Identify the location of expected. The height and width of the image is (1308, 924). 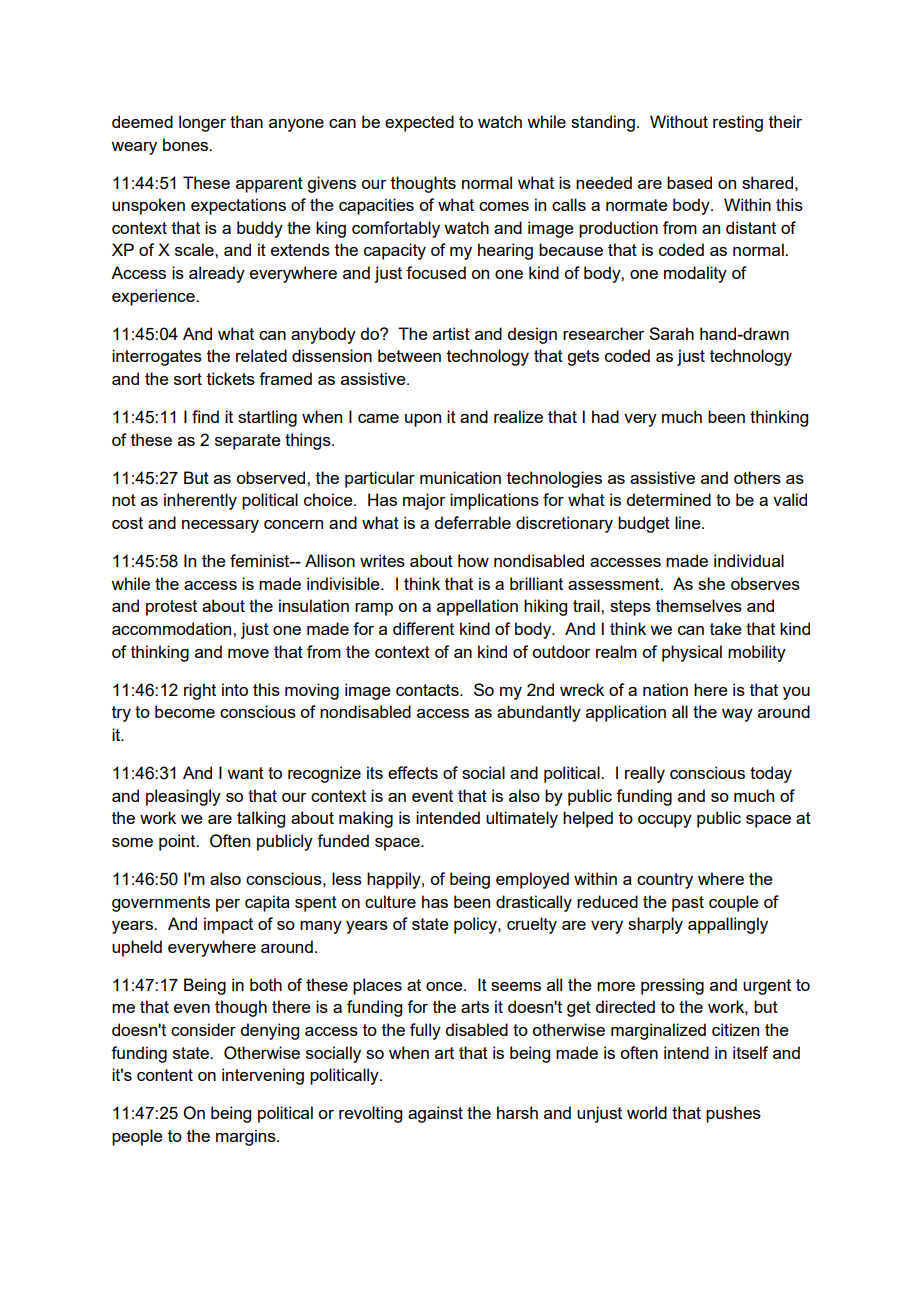
(419, 123).
